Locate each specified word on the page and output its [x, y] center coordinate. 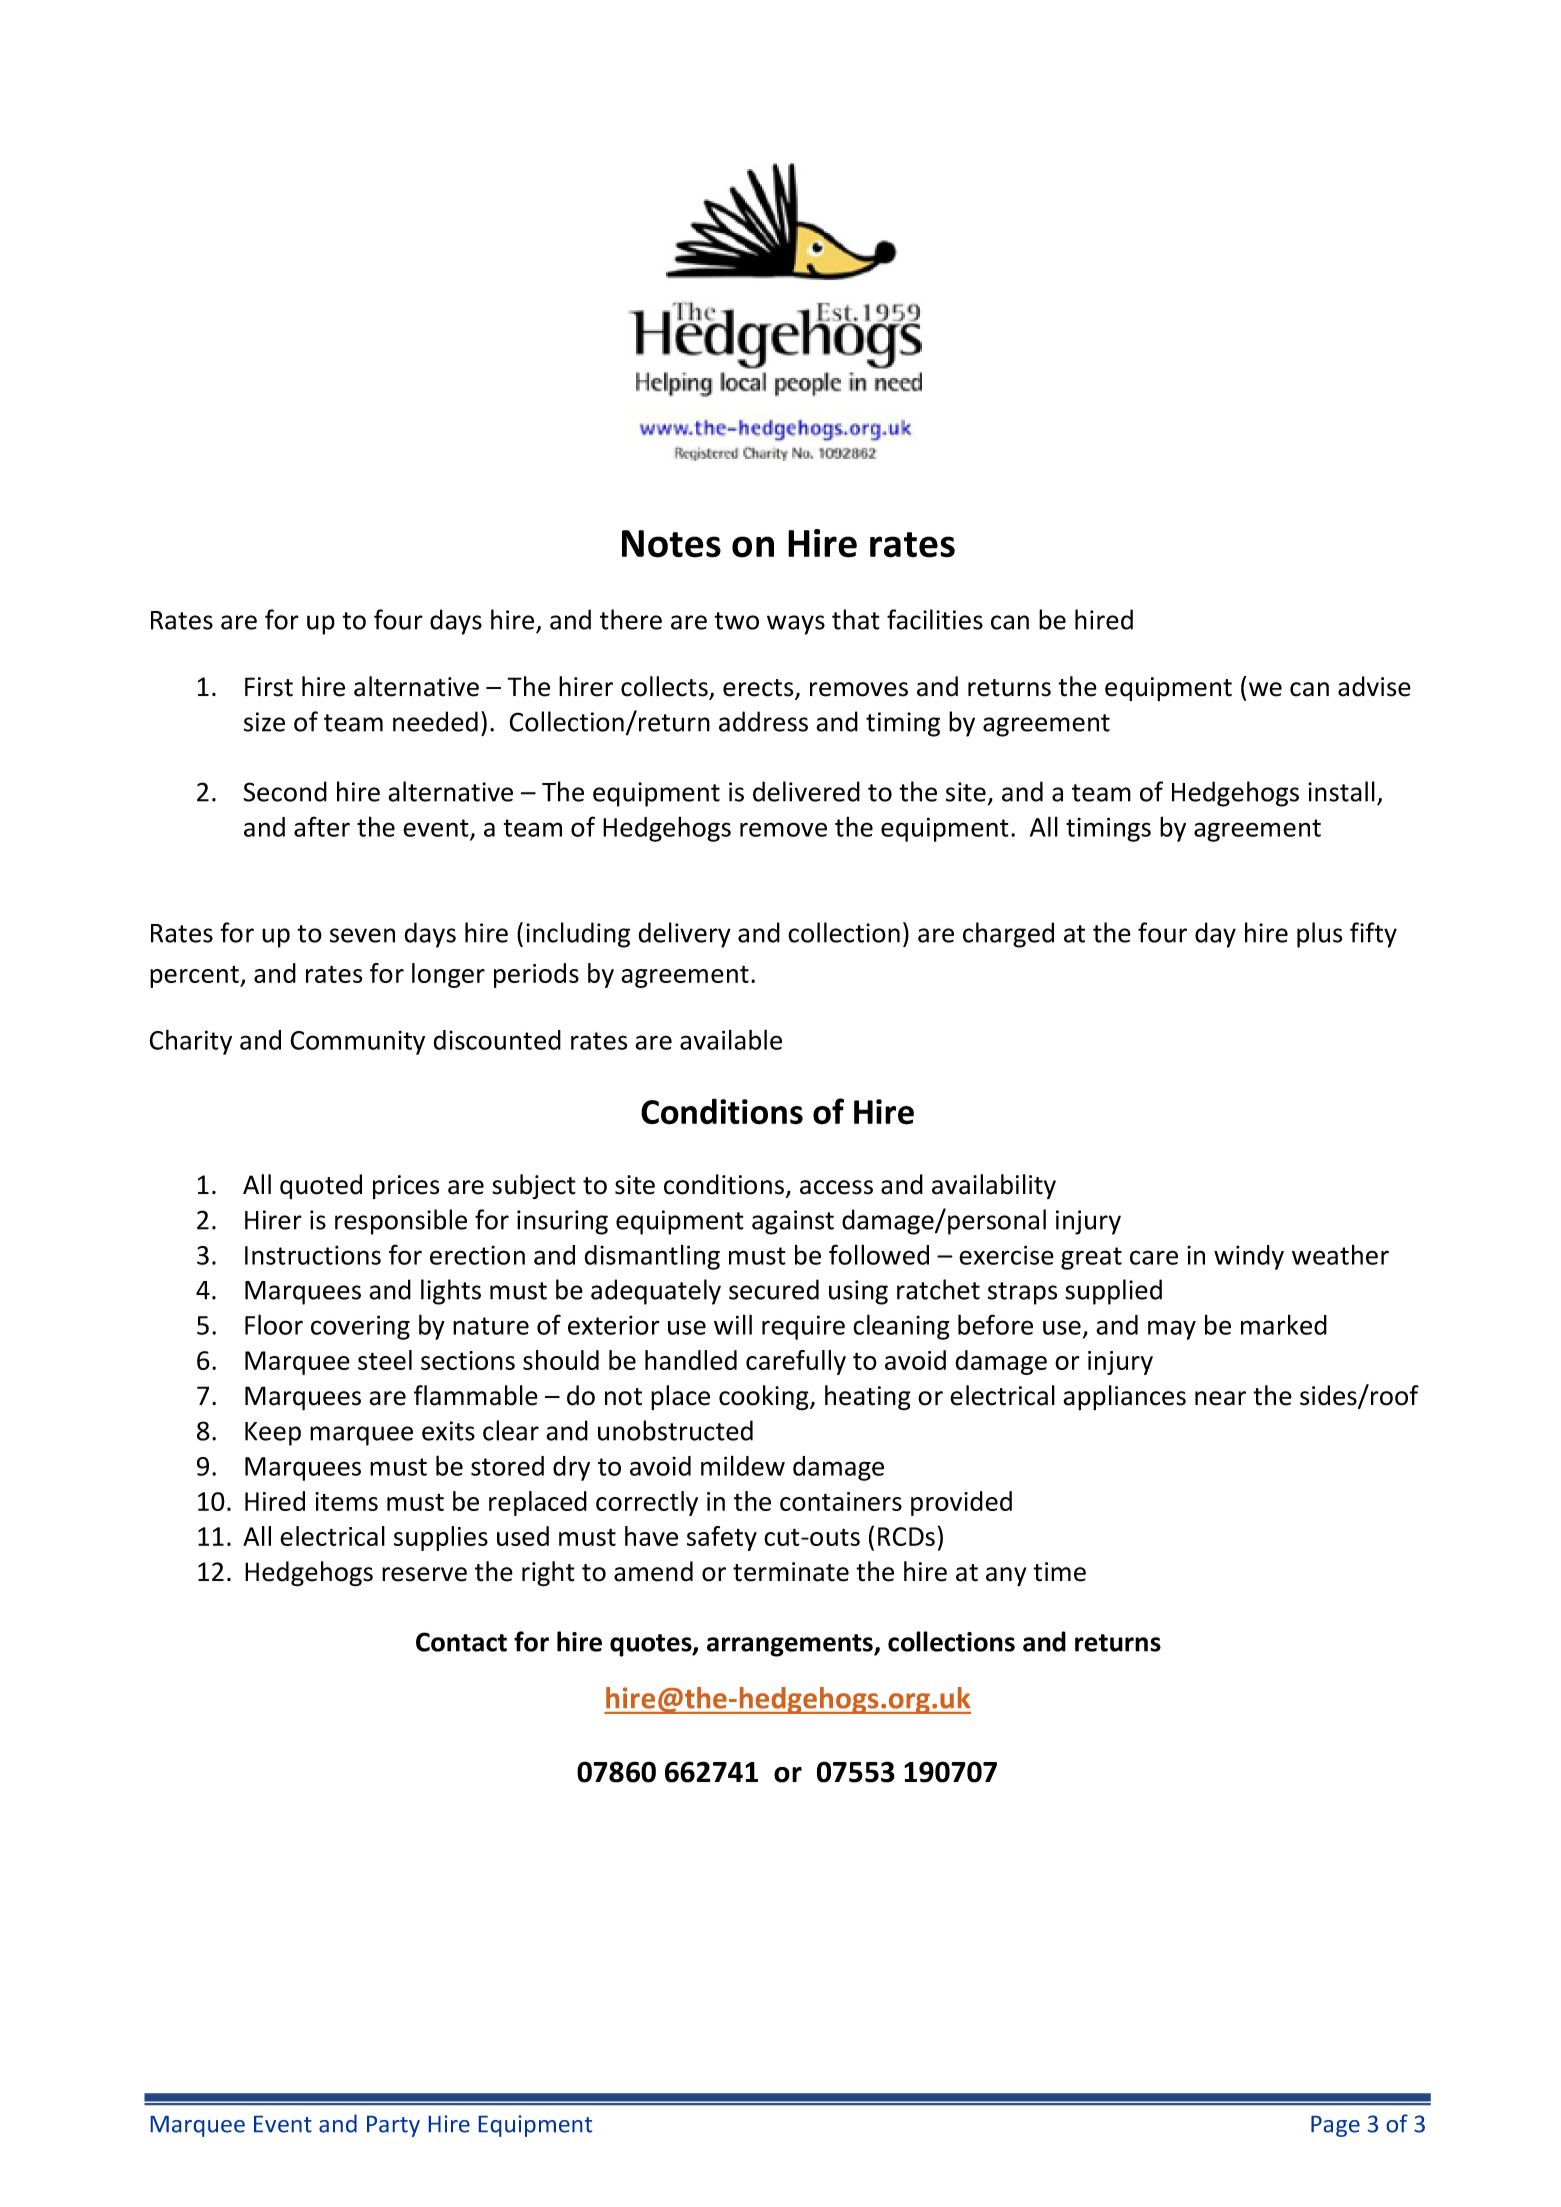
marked [1284, 1325]
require [803, 1327]
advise [1374, 686]
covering [360, 1327]
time [1059, 1572]
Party [393, 2126]
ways [796, 625]
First [269, 687]
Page [1335, 2126]
